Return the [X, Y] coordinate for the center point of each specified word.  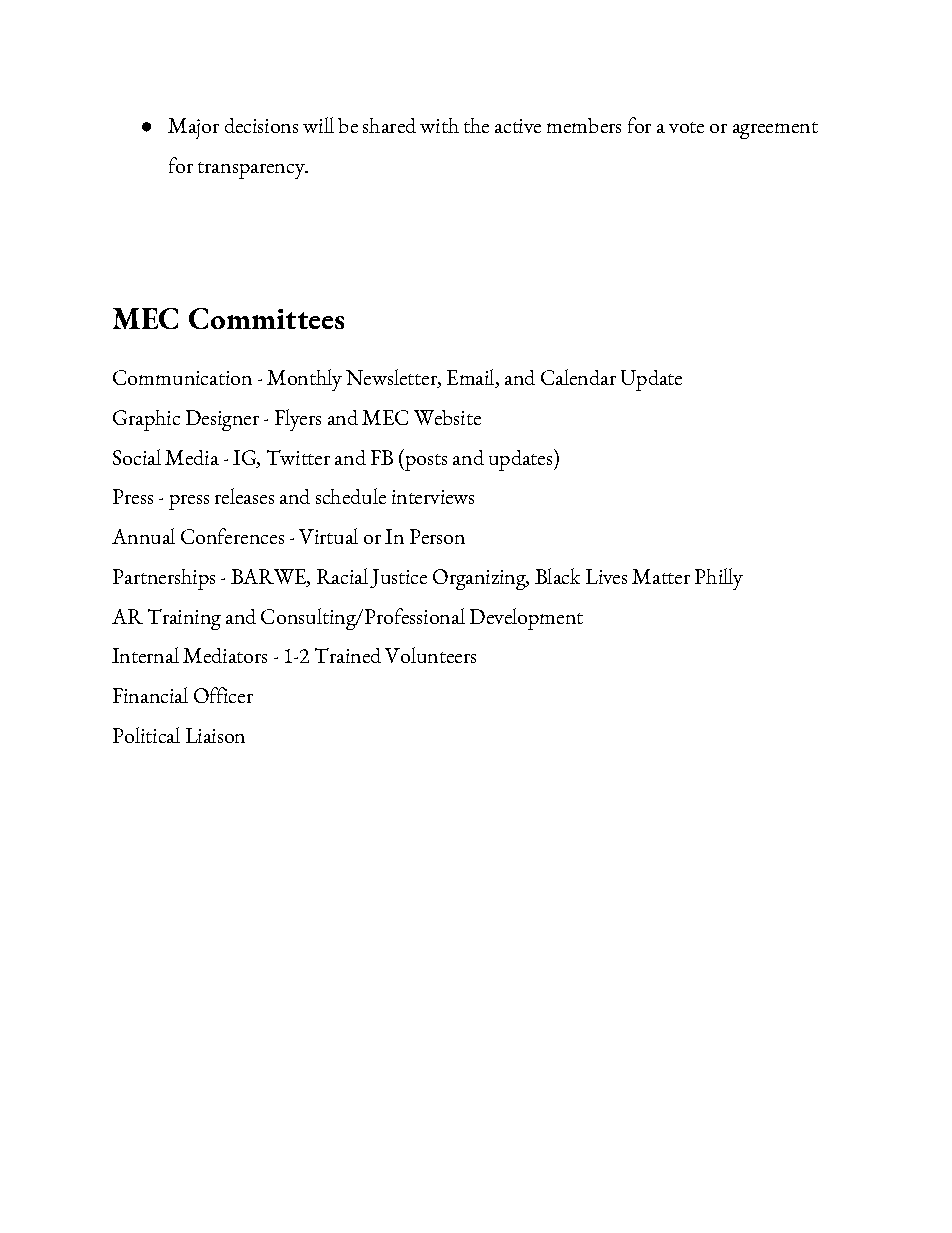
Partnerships [164, 579]
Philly [719, 579]
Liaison [215, 735]
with [439, 125]
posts [425, 462]
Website [447, 417]
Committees [266, 318]
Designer [222, 420]
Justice [398, 578]
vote [686, 127]
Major [193, 128]
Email [472, 378]
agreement [775, 130]
